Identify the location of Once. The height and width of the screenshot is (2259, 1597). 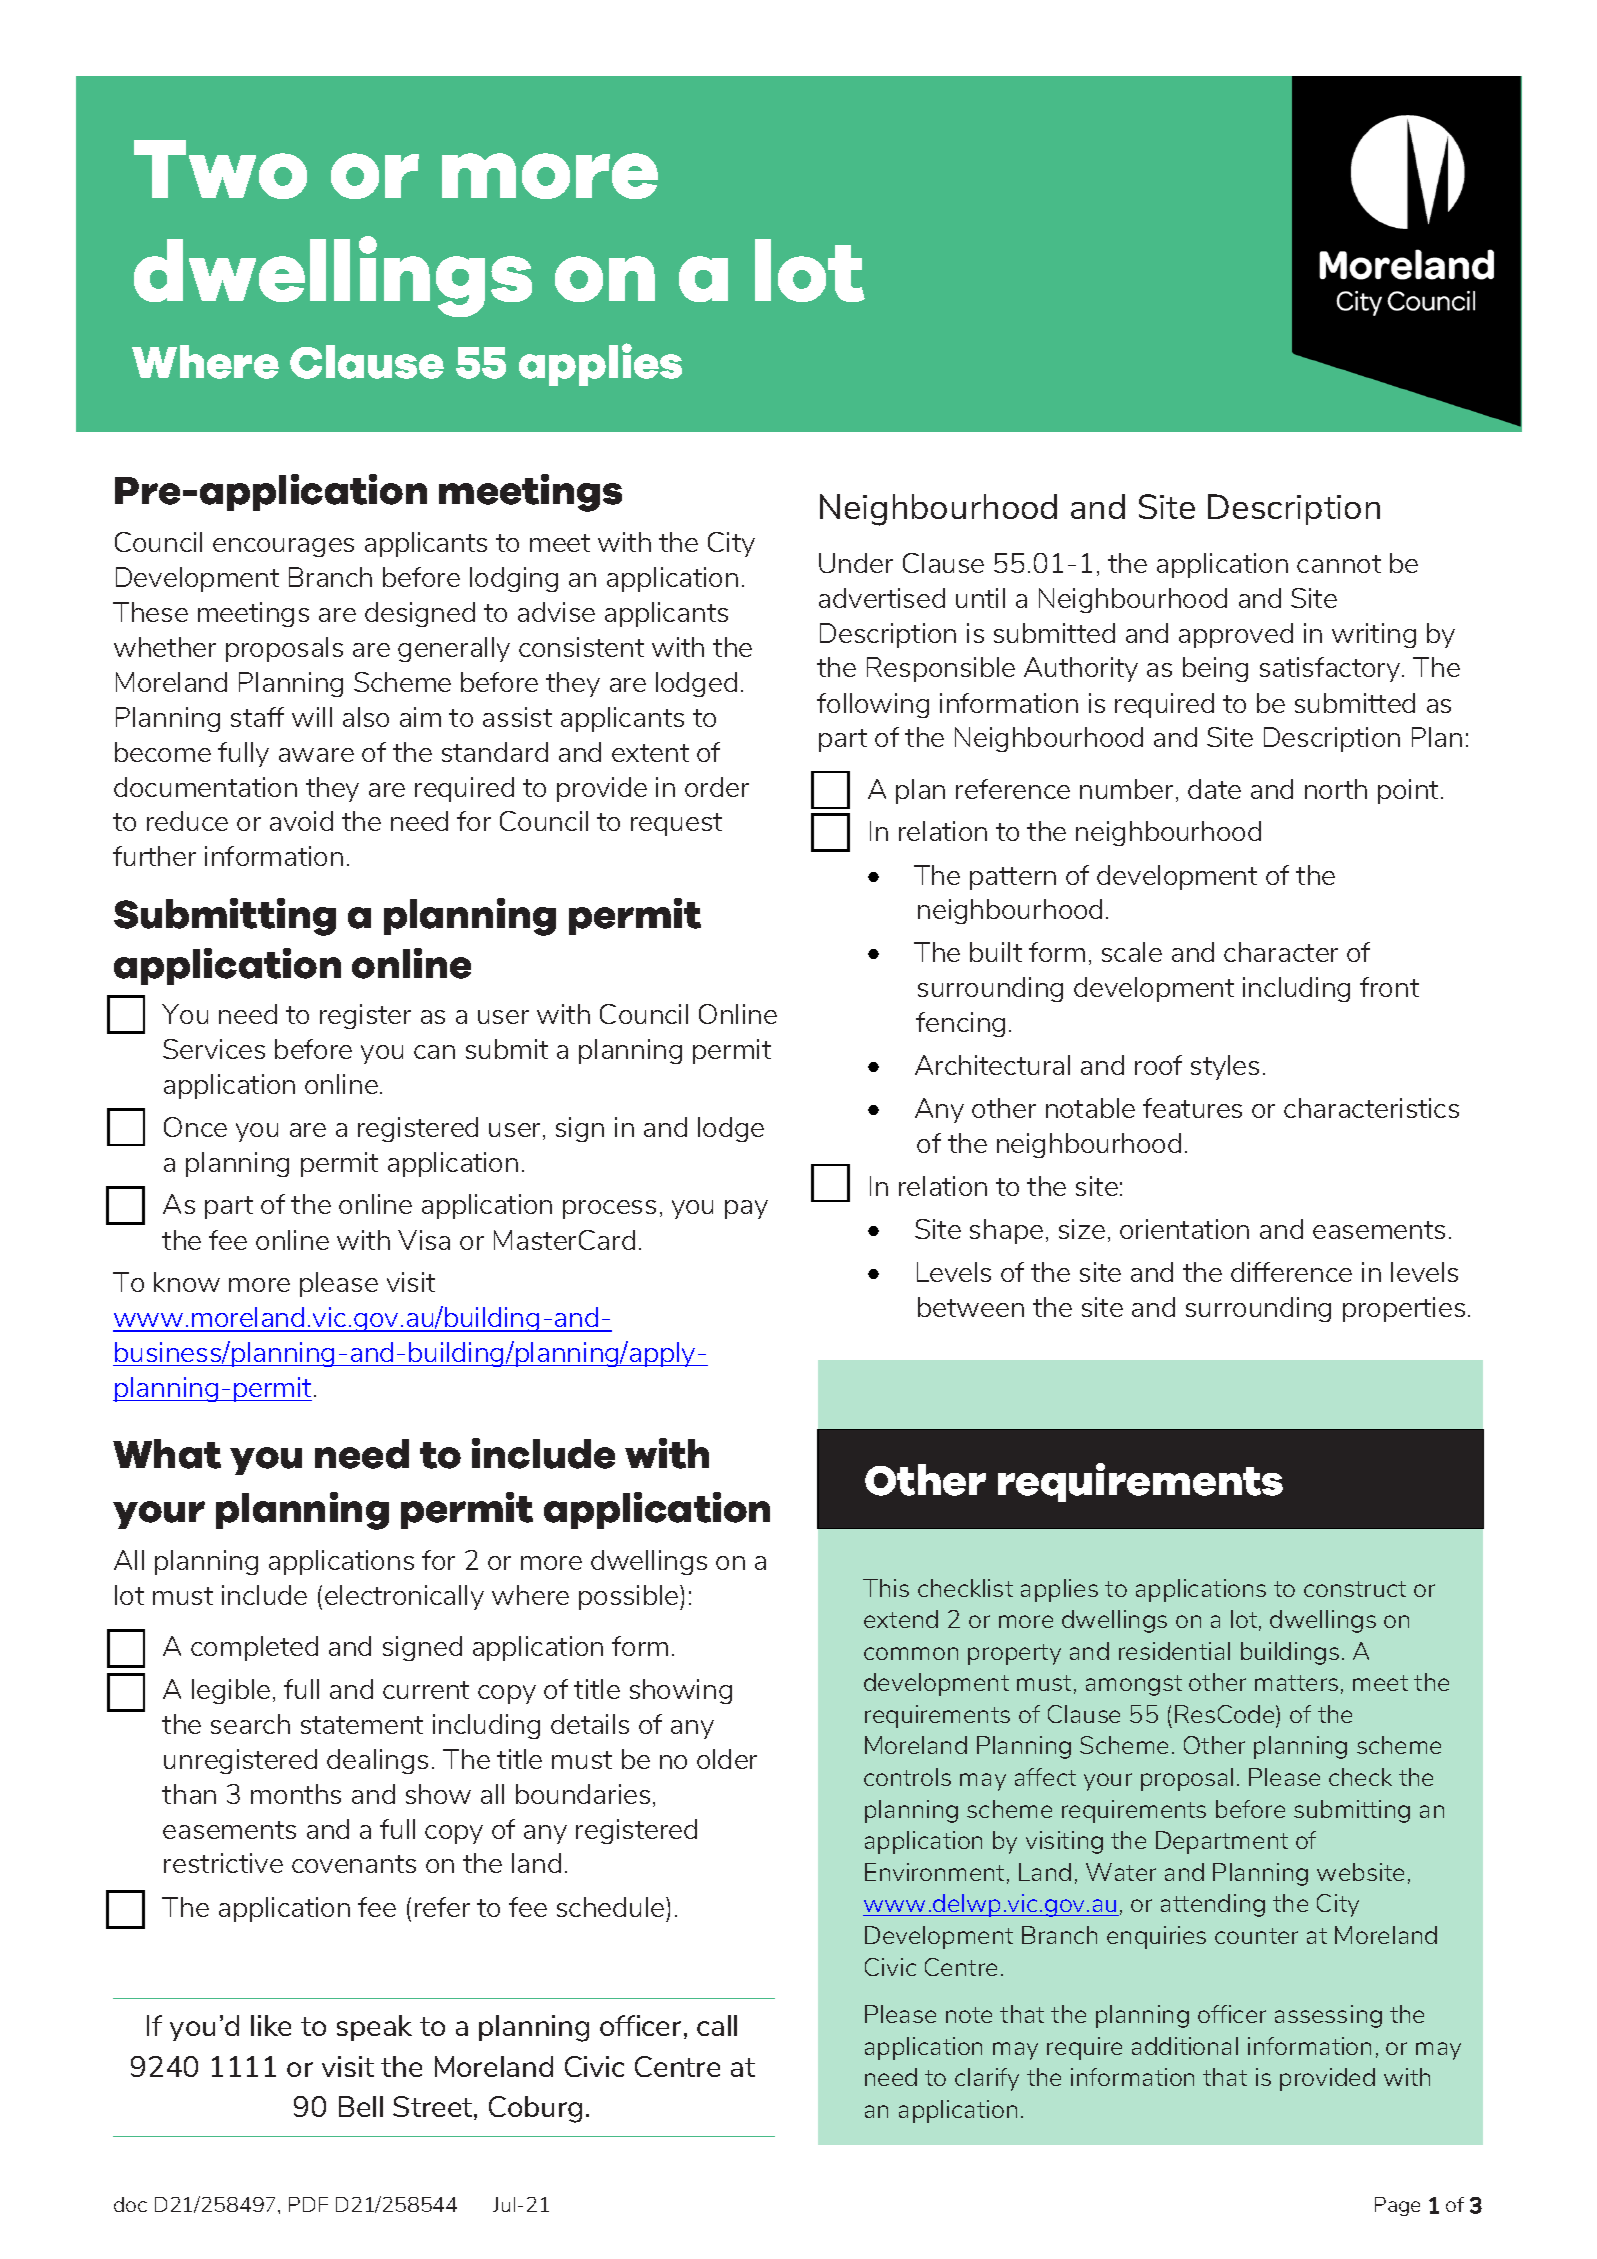
(195, 1127).
